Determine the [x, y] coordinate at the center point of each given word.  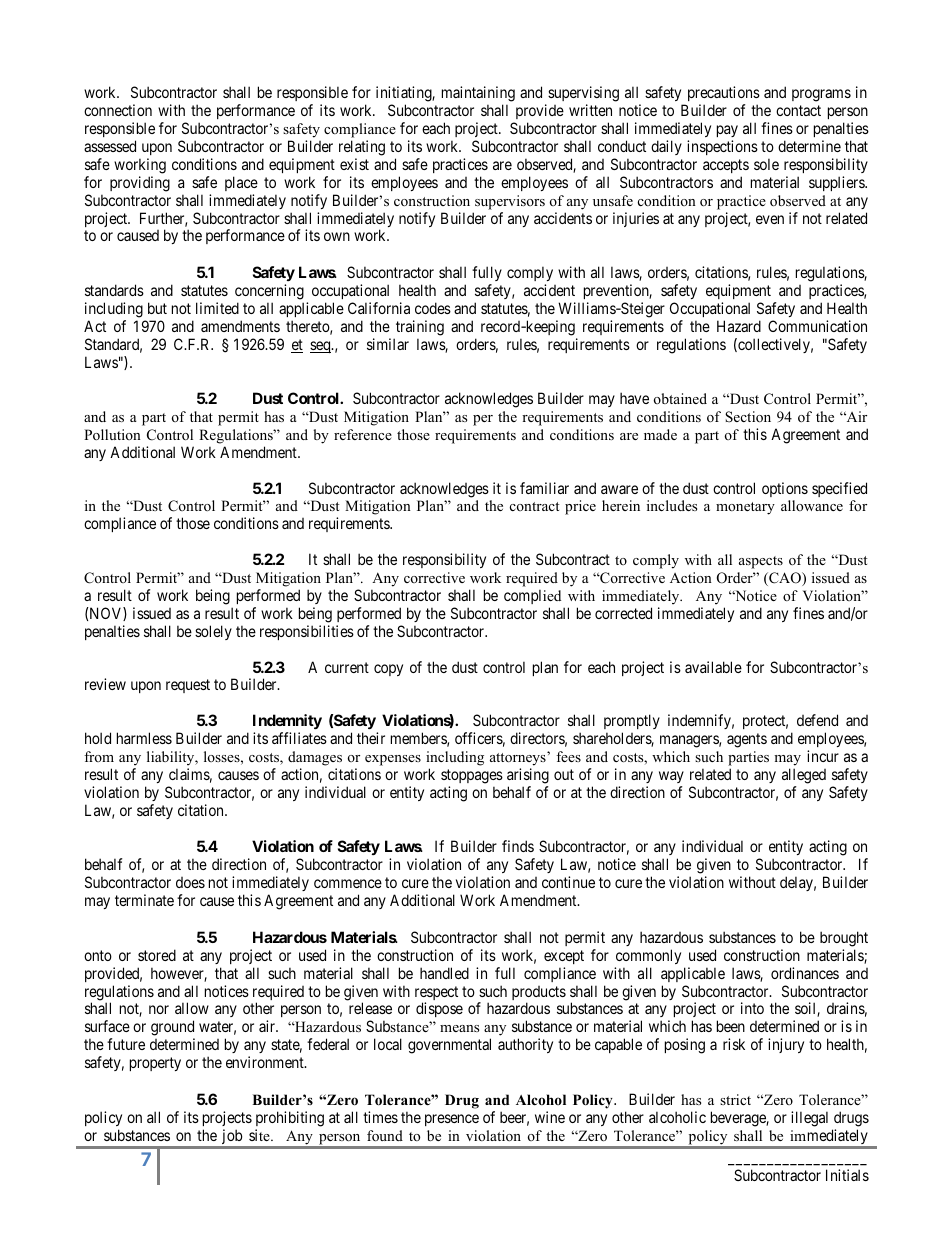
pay [727, 131]
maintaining [478, 94]
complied [532, 596]
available [713, 667]
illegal [809, 1119]
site [260, 1135]
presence [452, 1120]
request [188, 686]
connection [118, 110]
